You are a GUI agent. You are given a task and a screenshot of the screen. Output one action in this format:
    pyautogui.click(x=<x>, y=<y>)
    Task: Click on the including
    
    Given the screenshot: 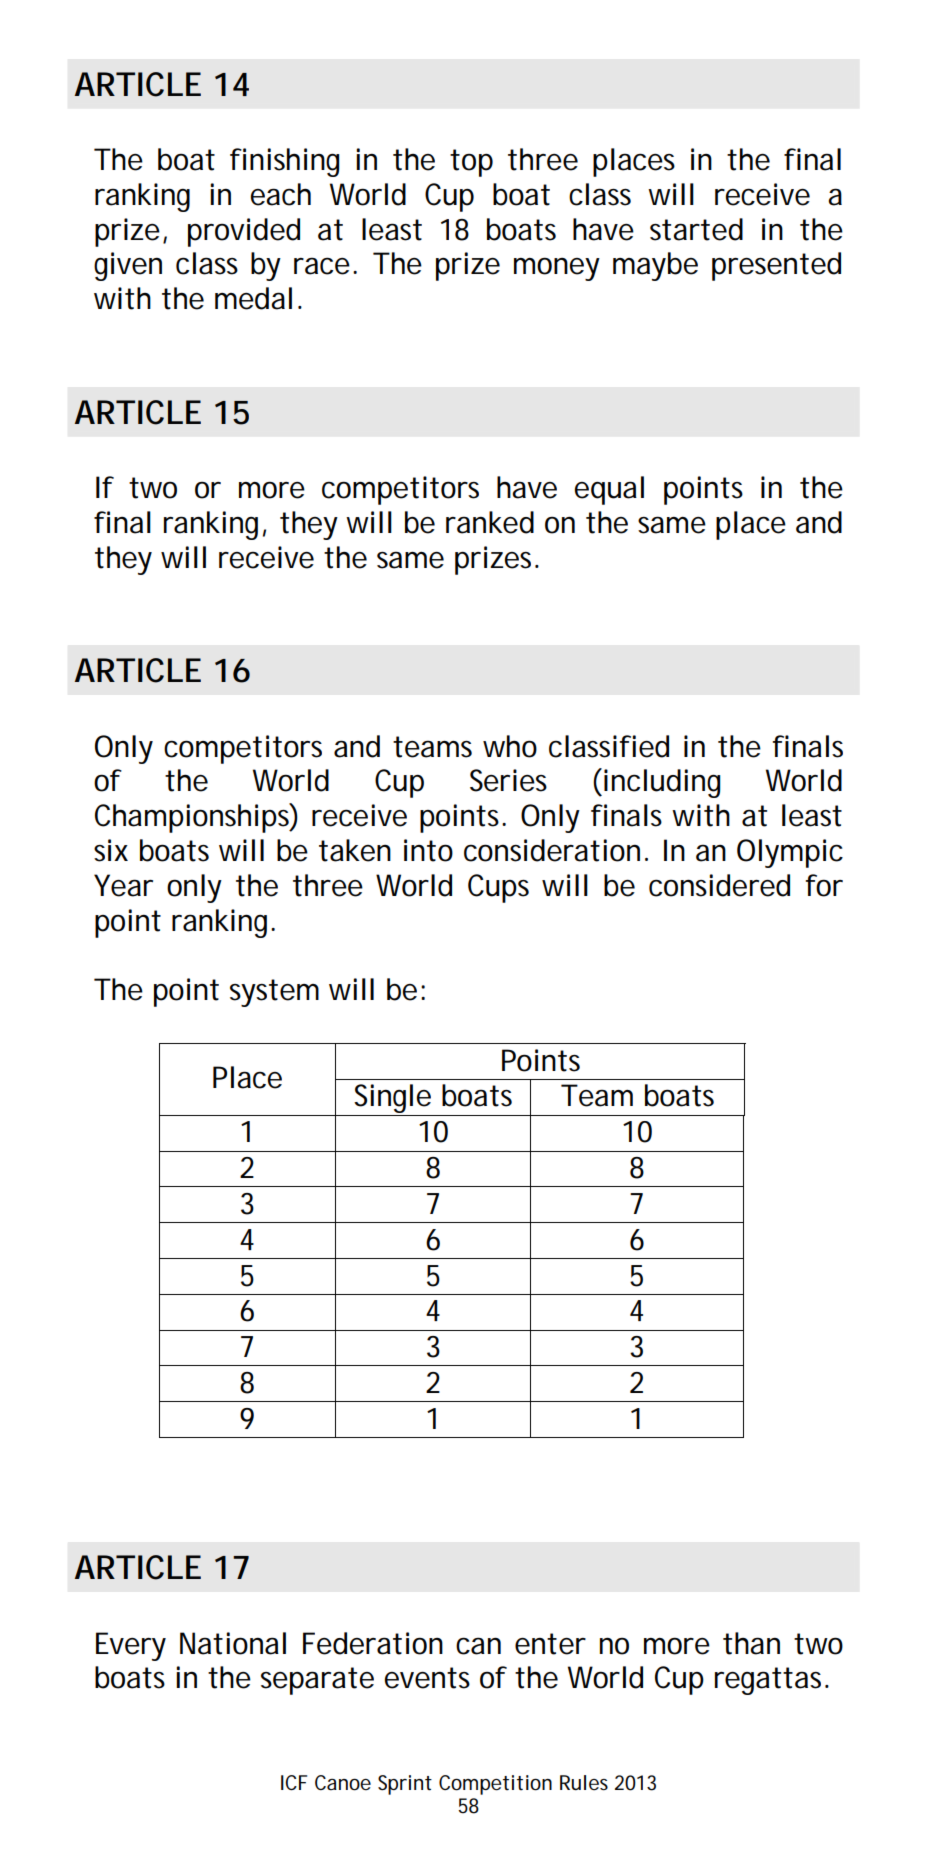 What is the action you would take?
    pyautogui.click(x=662, y=783)
